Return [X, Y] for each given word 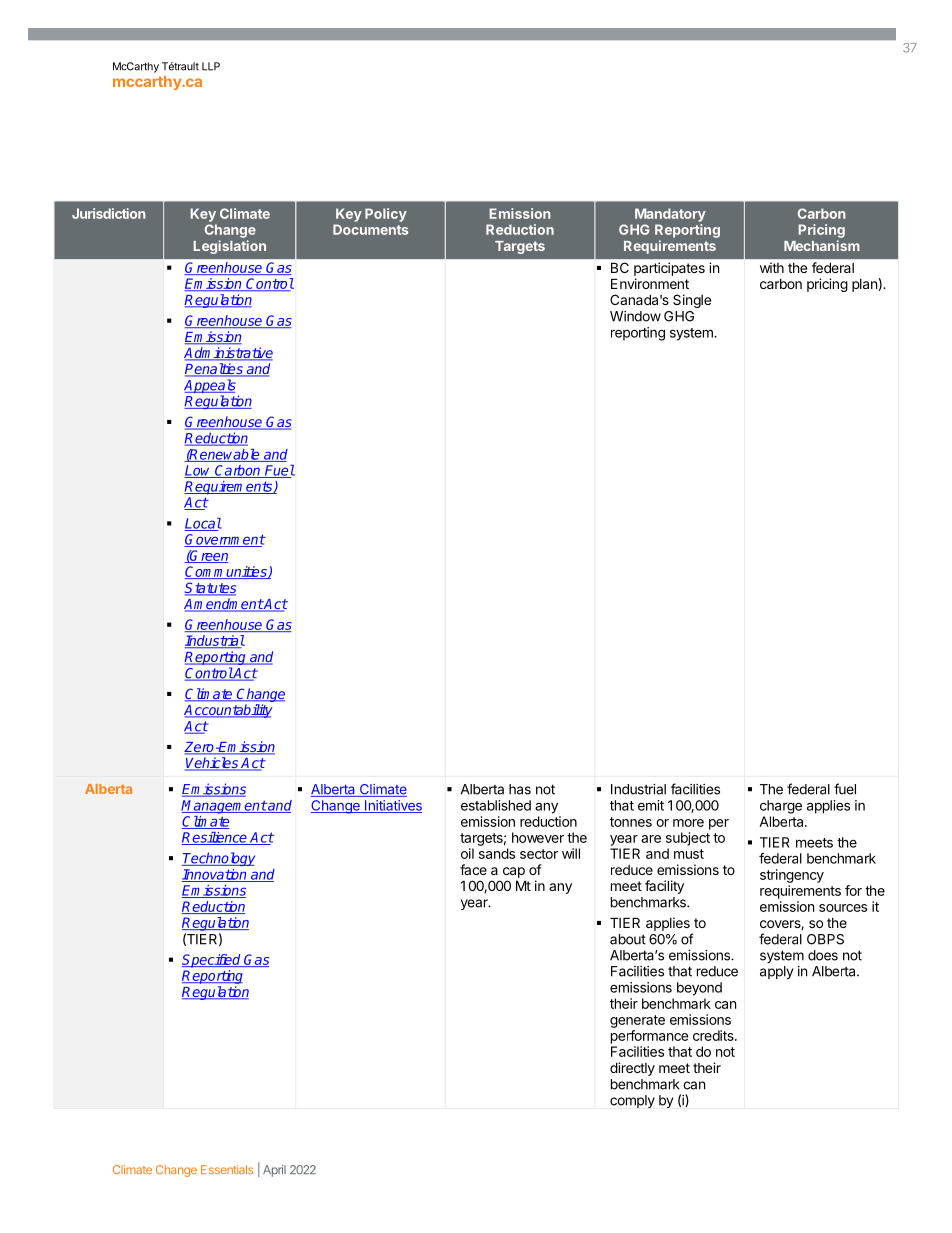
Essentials [227, 1169]
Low [199, 471]
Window [635, 316]
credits [714, 1035]
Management [224, 807]
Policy [386, 215]
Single [692, 301]
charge [781, 807]
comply [632, 1101]
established [496, 805]
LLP [211, 66]
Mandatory [670, 215]
